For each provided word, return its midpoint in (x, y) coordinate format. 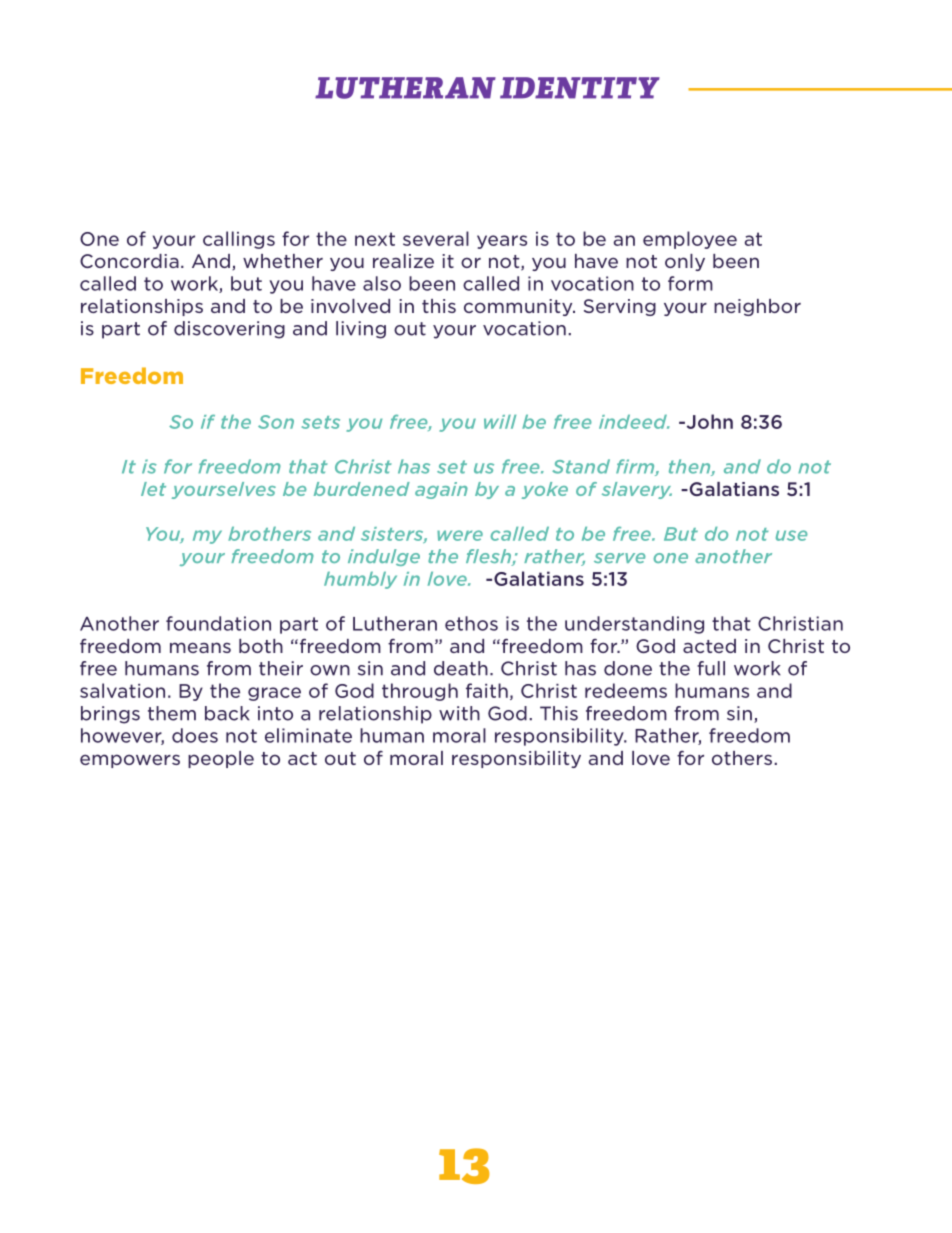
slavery (637, 490)
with (459, 713)
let (153, 489)
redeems (626, 690)
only (685, 262)
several (436, 238)
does (195, 735)
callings (239, 240)
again (441, 490)
